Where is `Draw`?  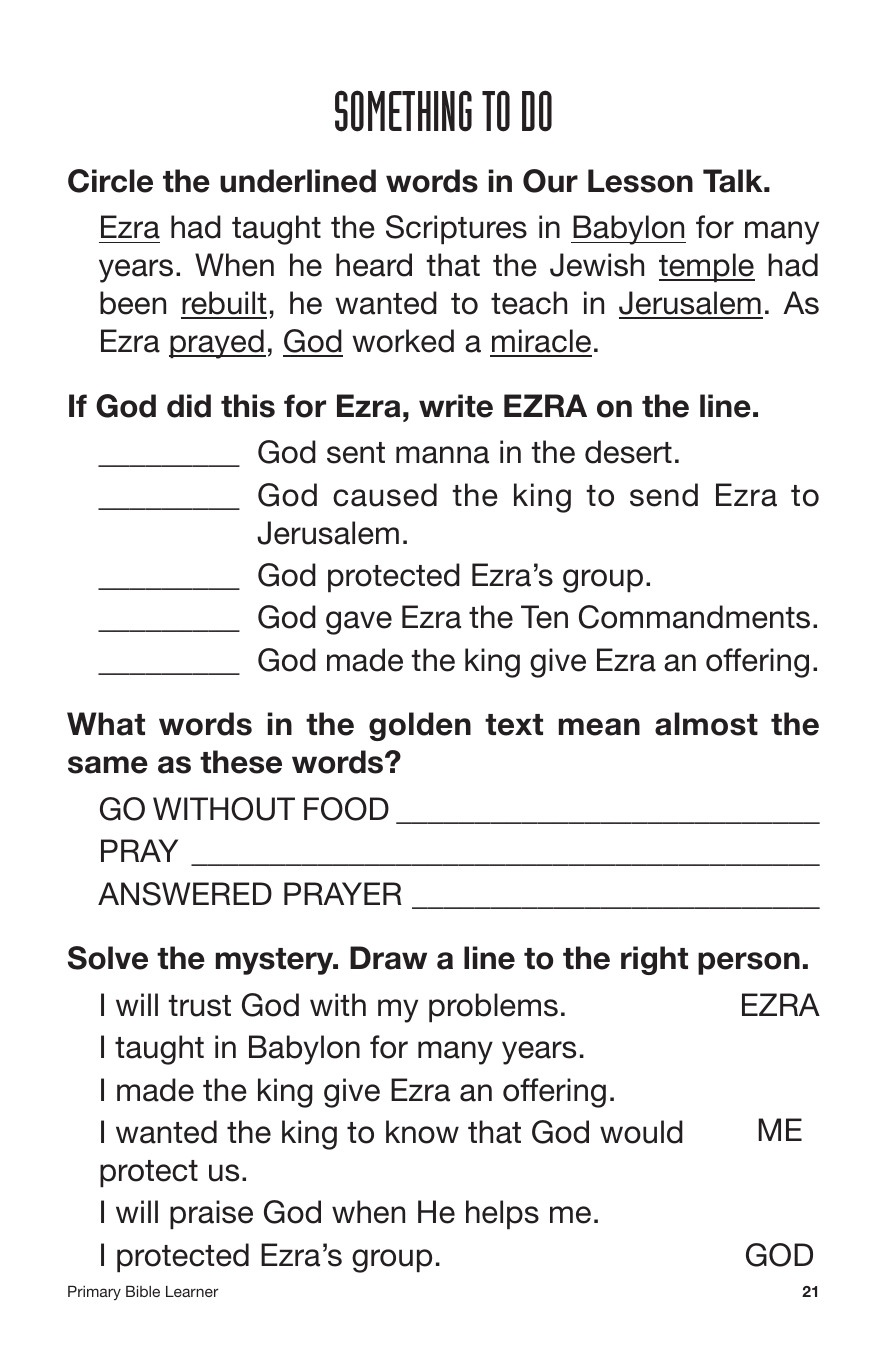 Draw is located at coordinates (388, 958).
